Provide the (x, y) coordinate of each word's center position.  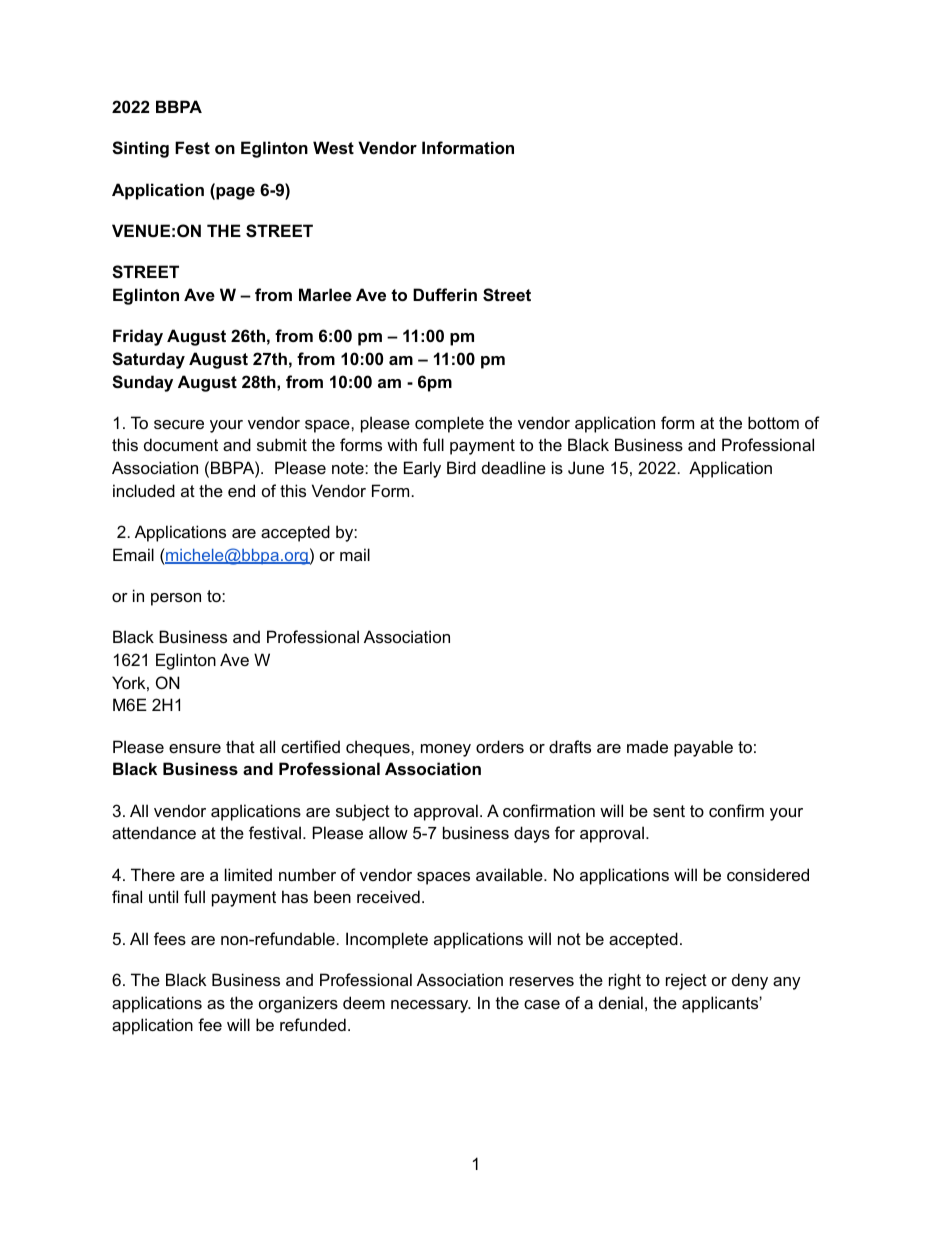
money (446, 750)
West (333, 147)
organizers (298, 1004)
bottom (773, 422)
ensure (195, 748)
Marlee (325, 294)
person (176, 599)
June (586, 467)
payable (703, 748)
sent (669, 811)
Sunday (142, 383)
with (402, 444)
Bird (461, 467)
